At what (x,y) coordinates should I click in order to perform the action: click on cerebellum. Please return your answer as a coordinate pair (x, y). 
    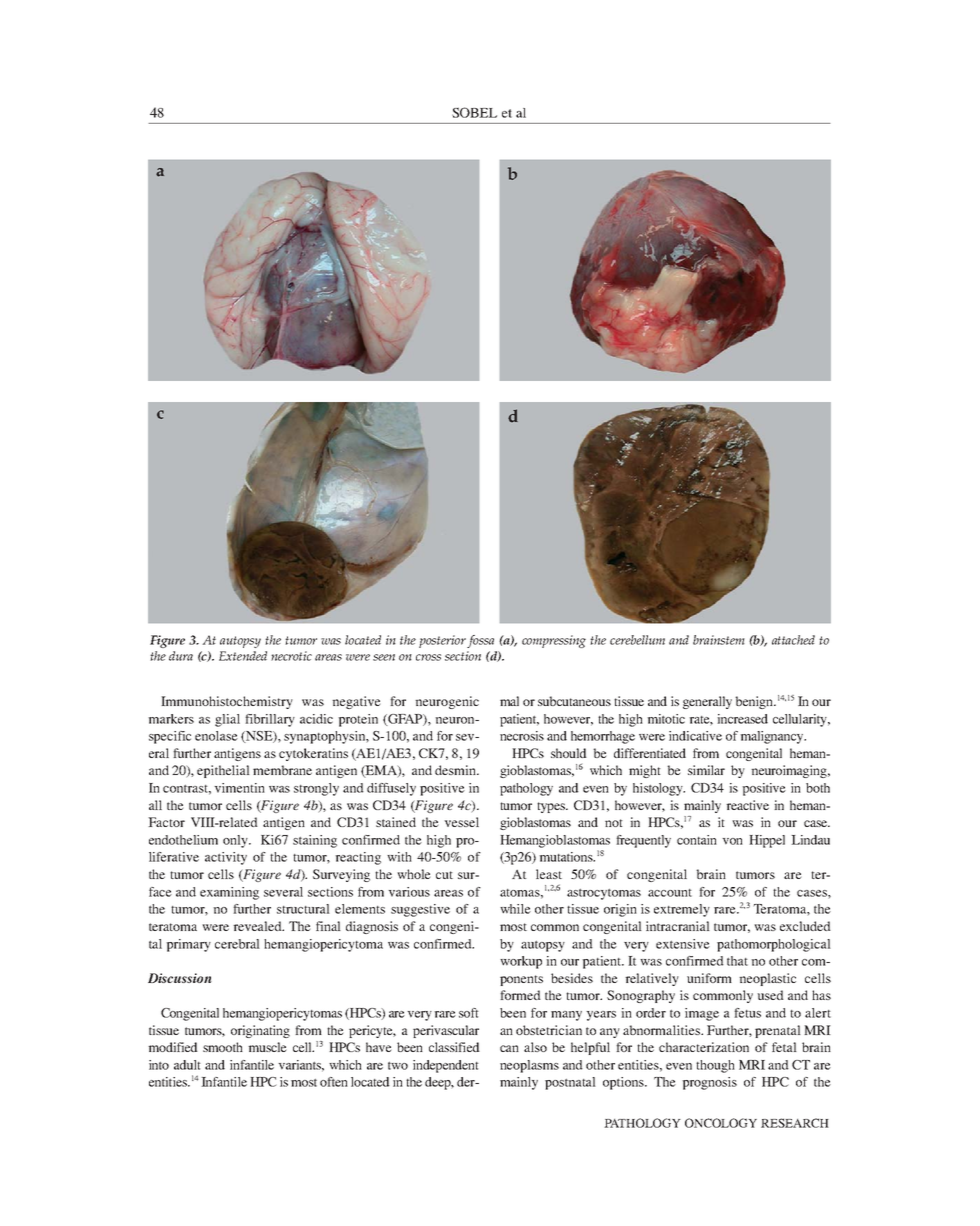
    Looking at the image, I should click on (637, 640).
